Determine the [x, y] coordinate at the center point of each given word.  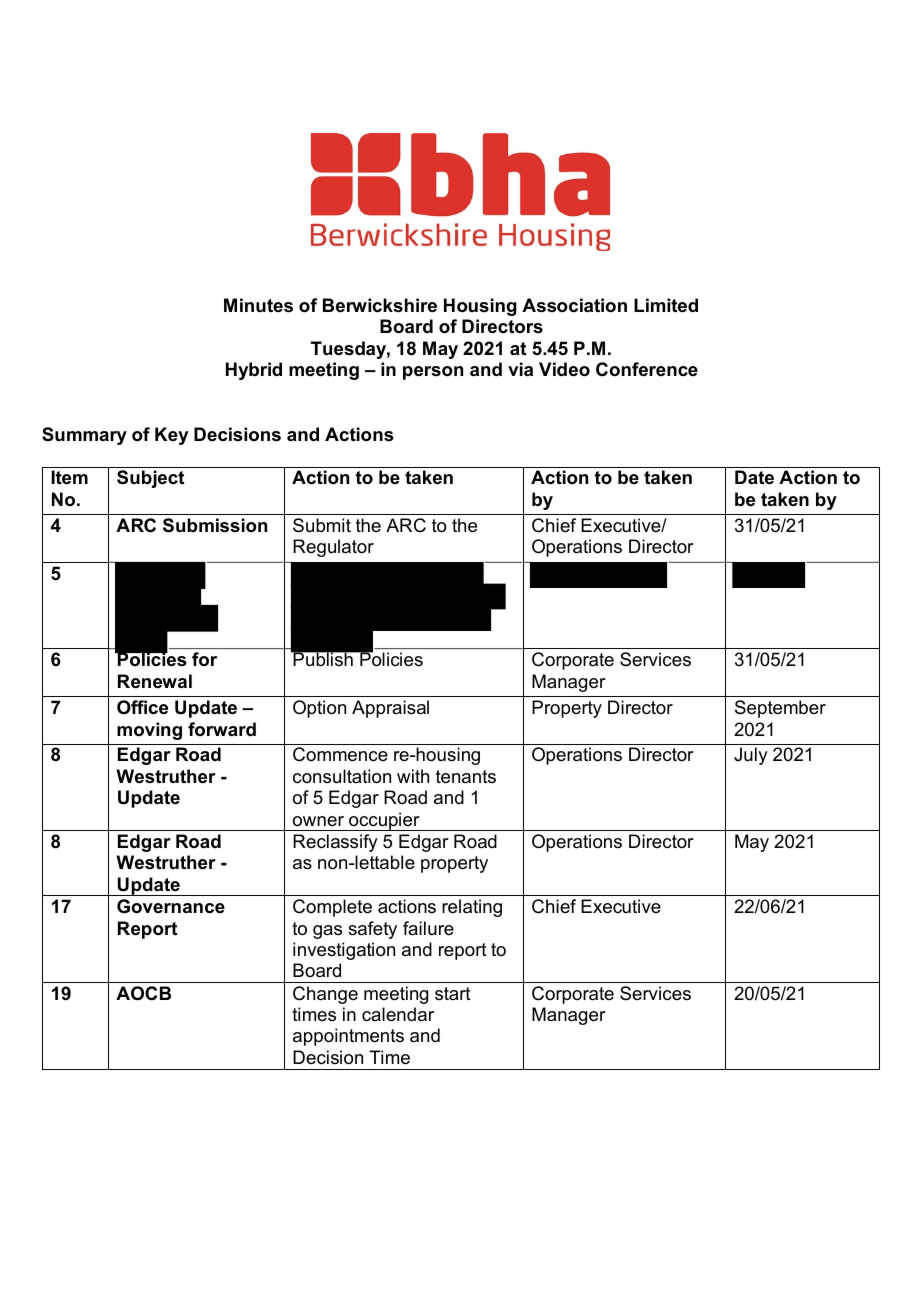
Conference [647, 369]
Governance [171, 906]
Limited [666, 305]
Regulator [333, 548]
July [751, 756]
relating [472, 908]
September [780, 709]
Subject [150, 479]
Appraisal [390, 709]
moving [149, 731]
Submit [322, 525]
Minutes [258, 305]
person [433, 373]
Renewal [155, 681]
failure [428, 928]
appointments [348, 1037]
